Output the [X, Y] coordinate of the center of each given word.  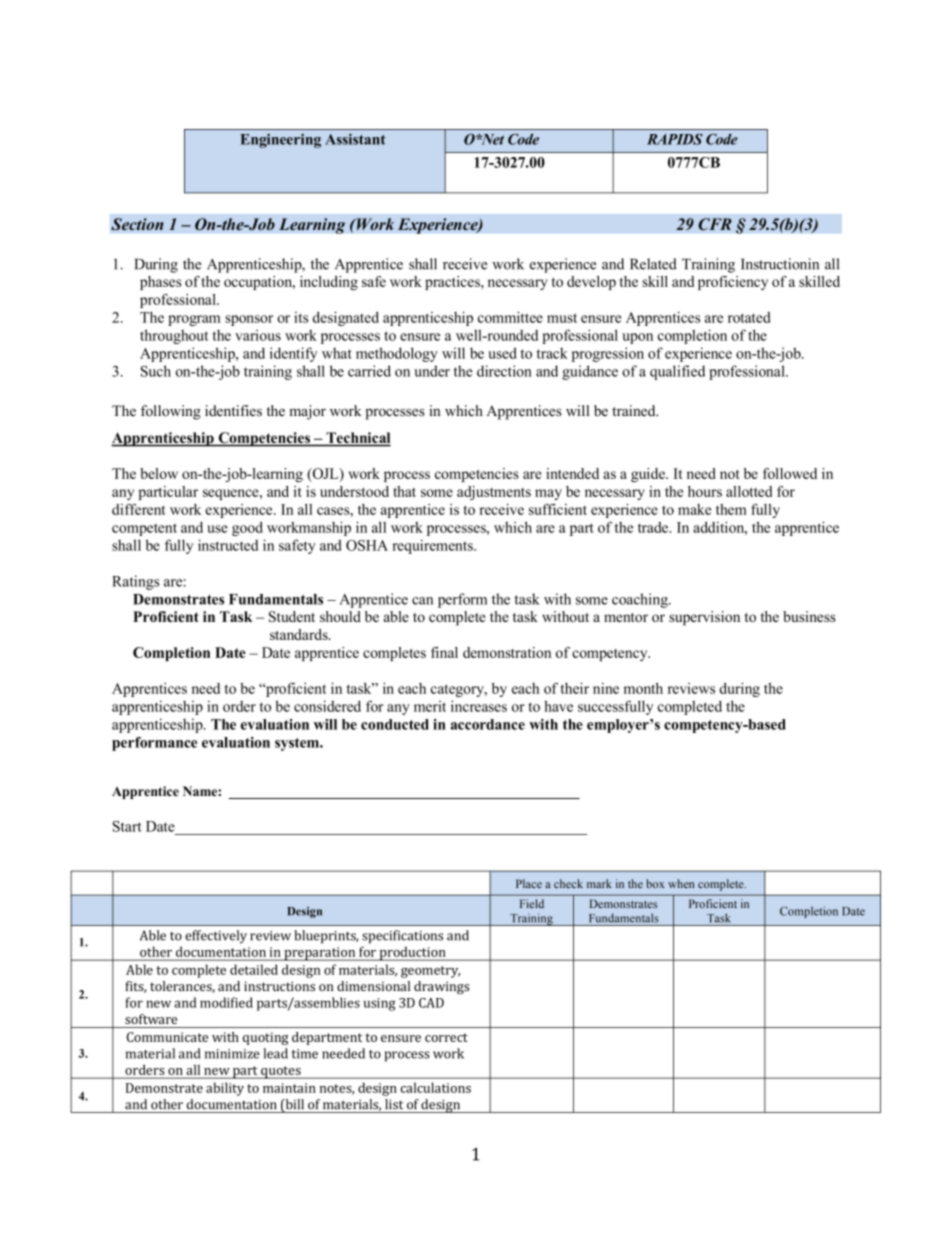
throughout [174, 336]
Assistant [355, 139]
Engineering [280, 141]
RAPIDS [675, 139]
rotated [749, 317]
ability [225, 1089]
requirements [433, 546]
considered [327, 706]
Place [529, 883]
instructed [228, 545]
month [643, 688]
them [731, 509]
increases [479, 706]
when [681, 883]
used [502, 353]
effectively [216, 937]
